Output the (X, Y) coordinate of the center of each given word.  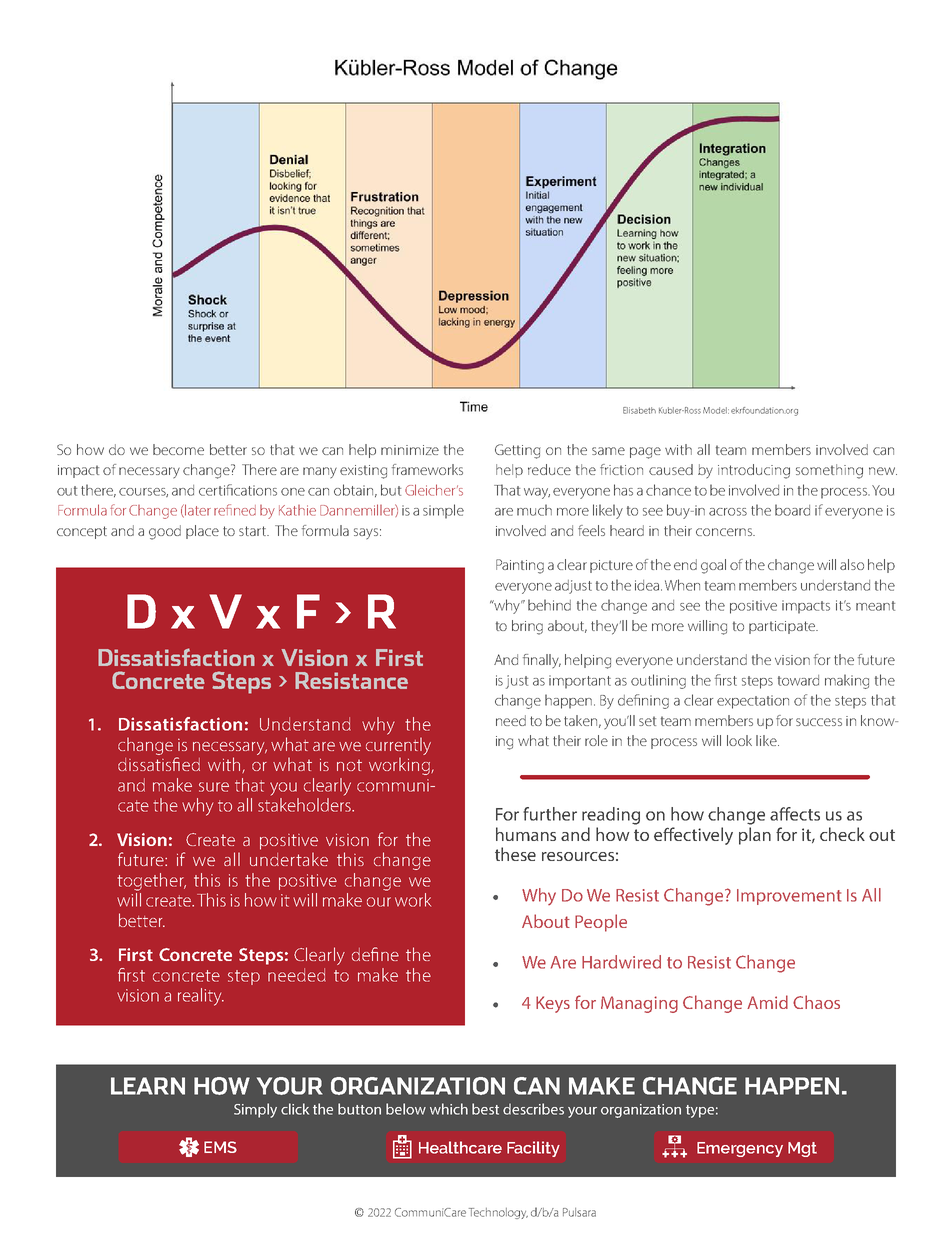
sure (214, 787)
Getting (518, 451)
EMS (220, 1147)
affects (795, 814)
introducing (754, 471)
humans (526, 834)
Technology (498, 1213)
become (178, 449)
